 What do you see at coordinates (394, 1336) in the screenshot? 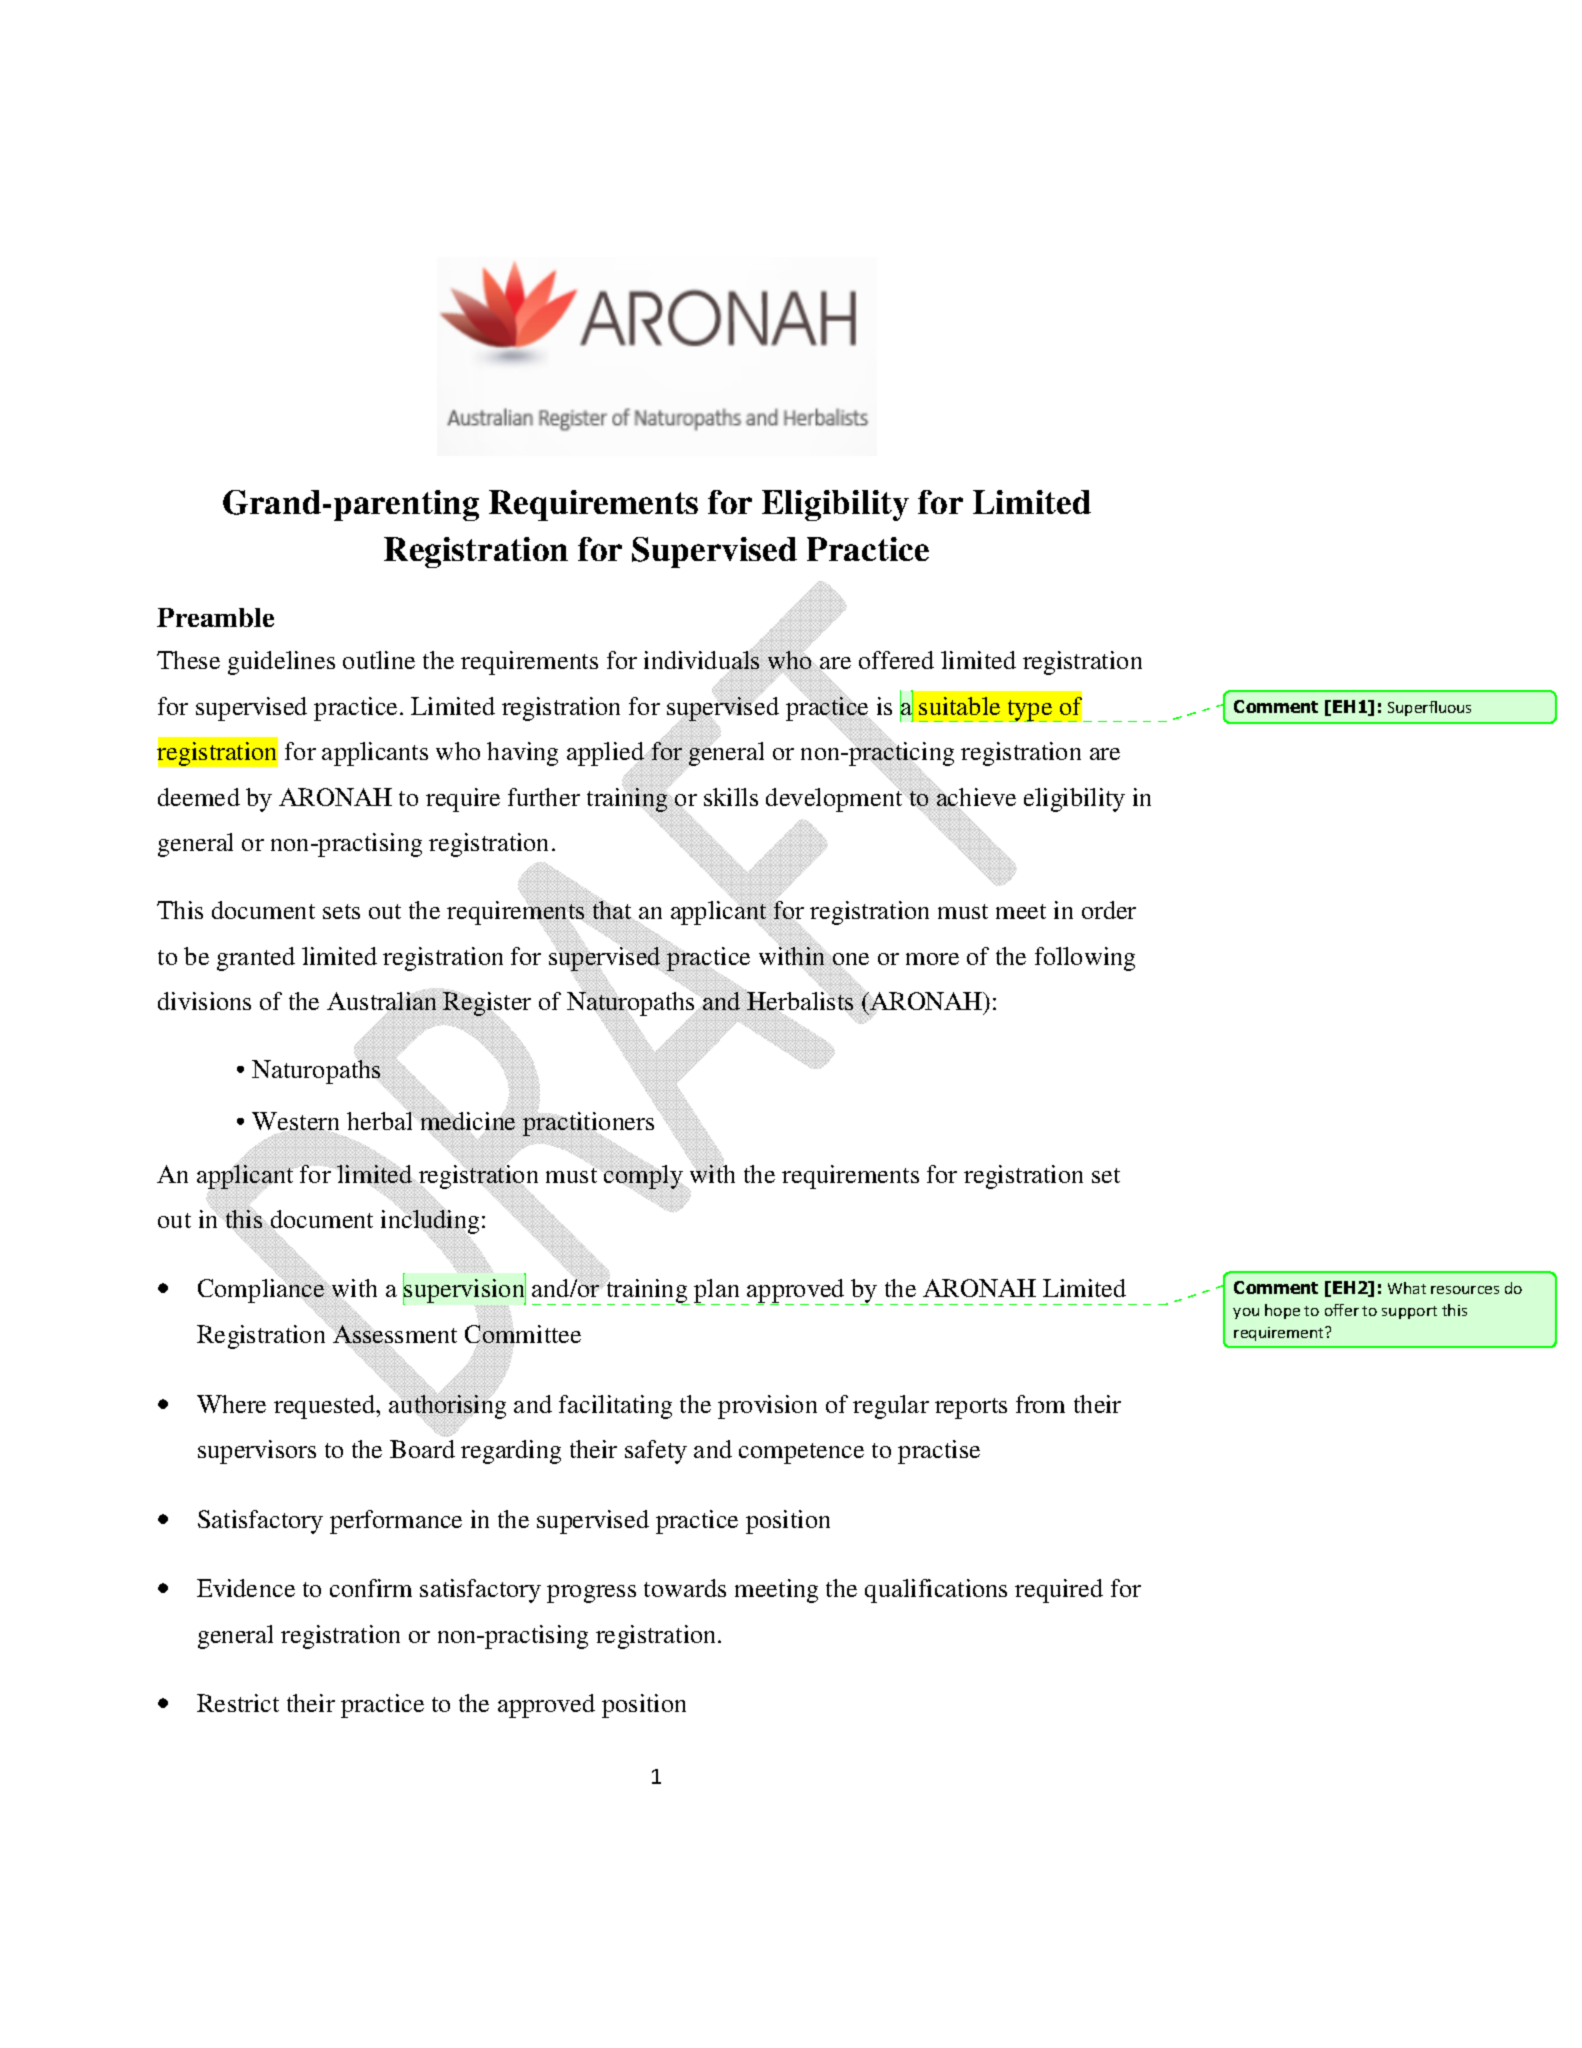
I see `Assessment` at bounding box center [394, 1336].
